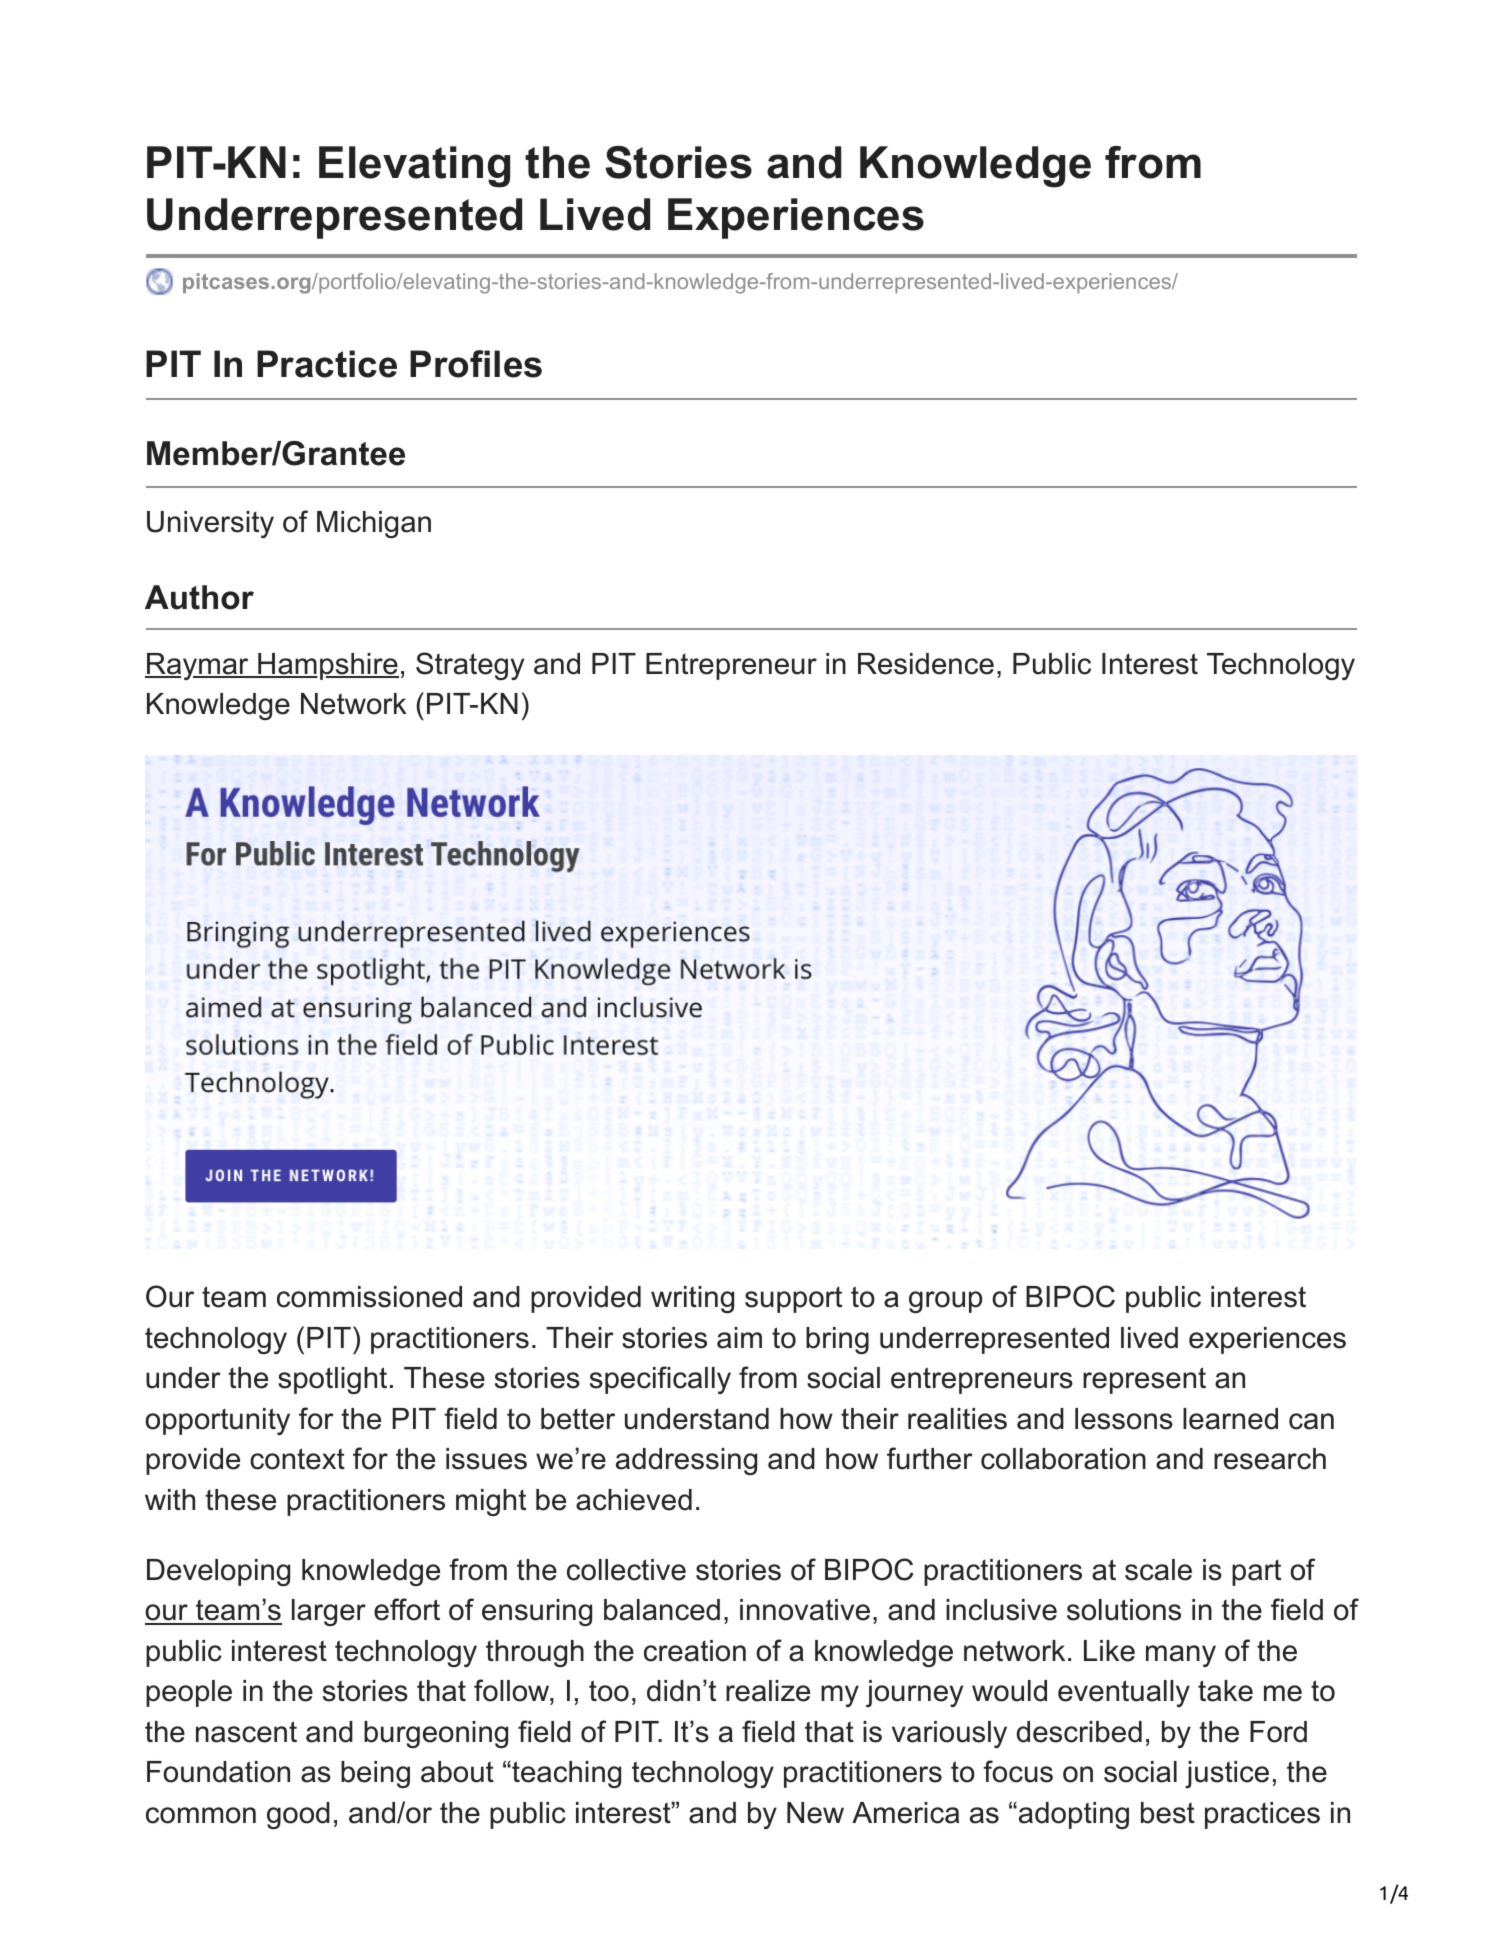  I want to click on addressing, so click(686, 1461).
